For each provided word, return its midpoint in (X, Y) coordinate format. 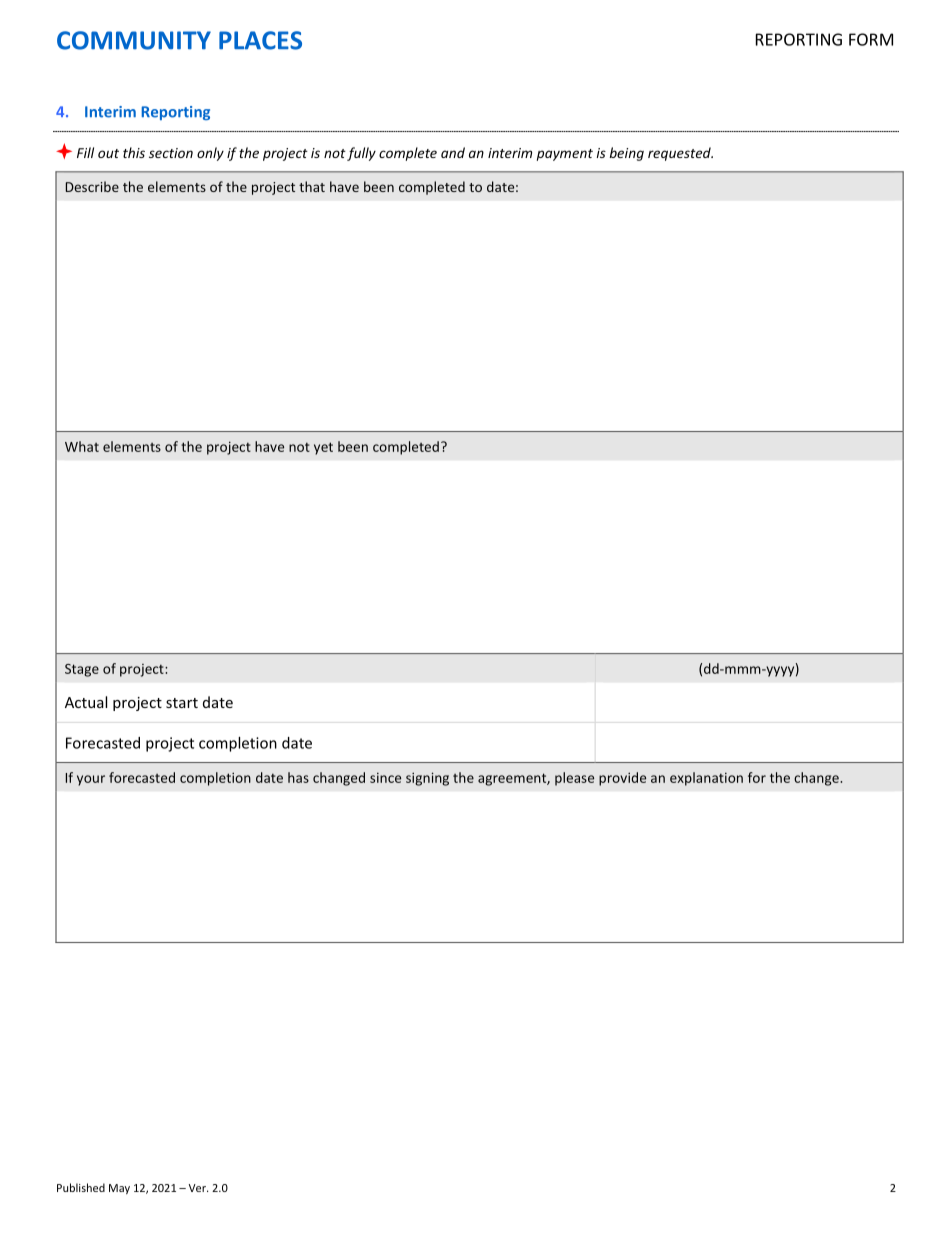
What (82, 446)
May (119, 1189)
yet (323, 448)
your (91, 780)
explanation (706, 779)
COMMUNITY (134, 40)
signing (427, 779)
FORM (871, 39)
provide (622, 779)
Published (81, 1187)
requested (680, 154)
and (453, 152)
